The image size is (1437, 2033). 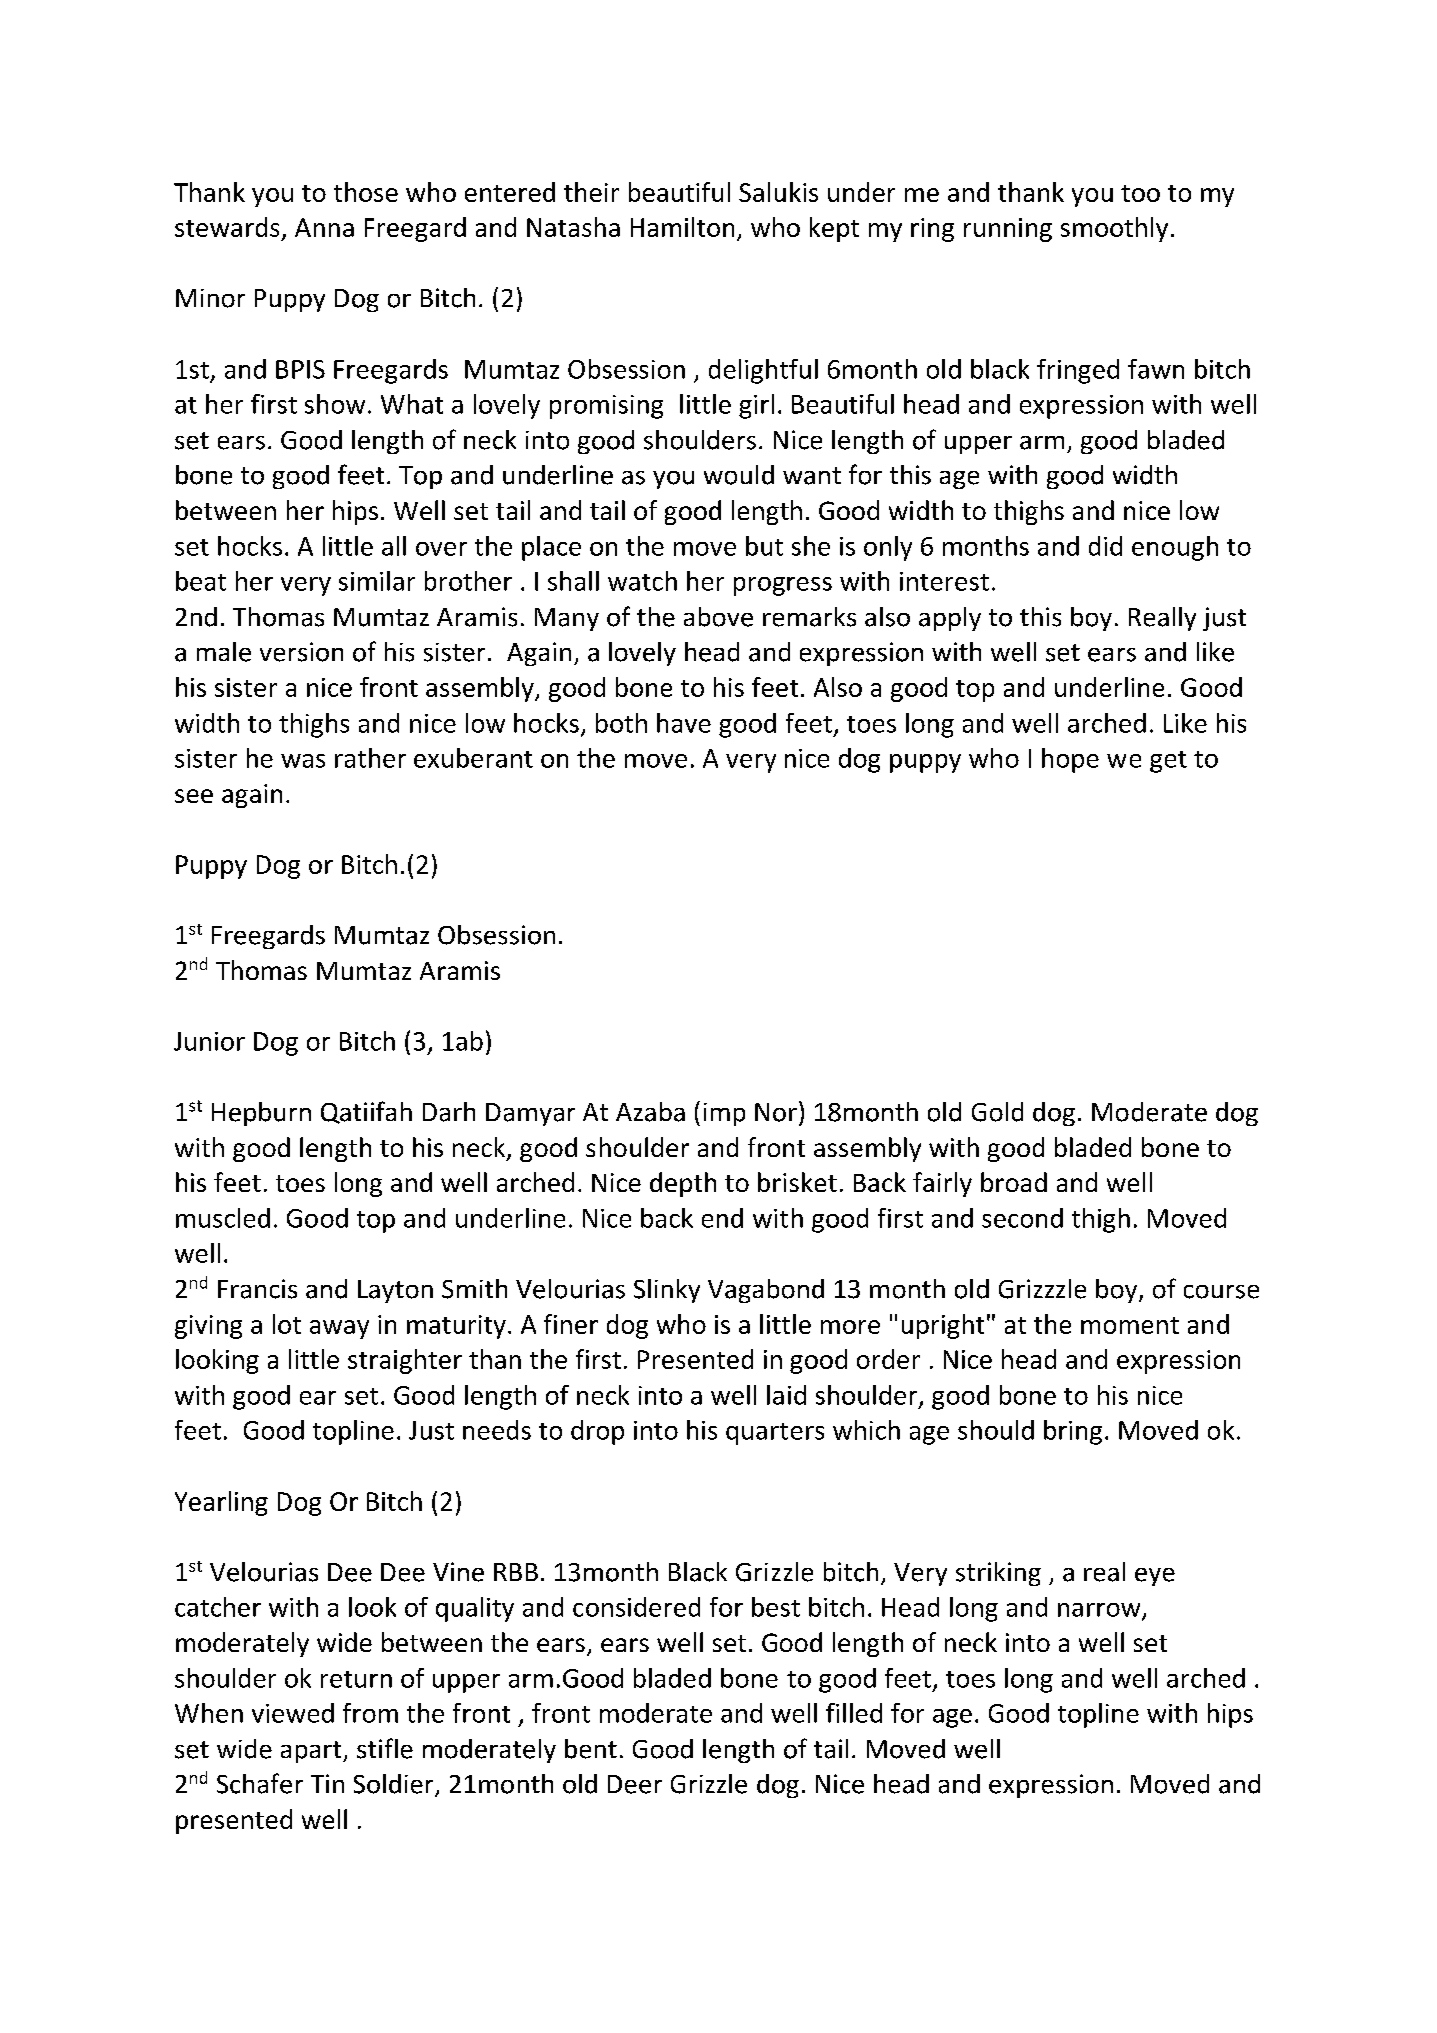 I want to click on Deer, so click(x=635, y=1784).
